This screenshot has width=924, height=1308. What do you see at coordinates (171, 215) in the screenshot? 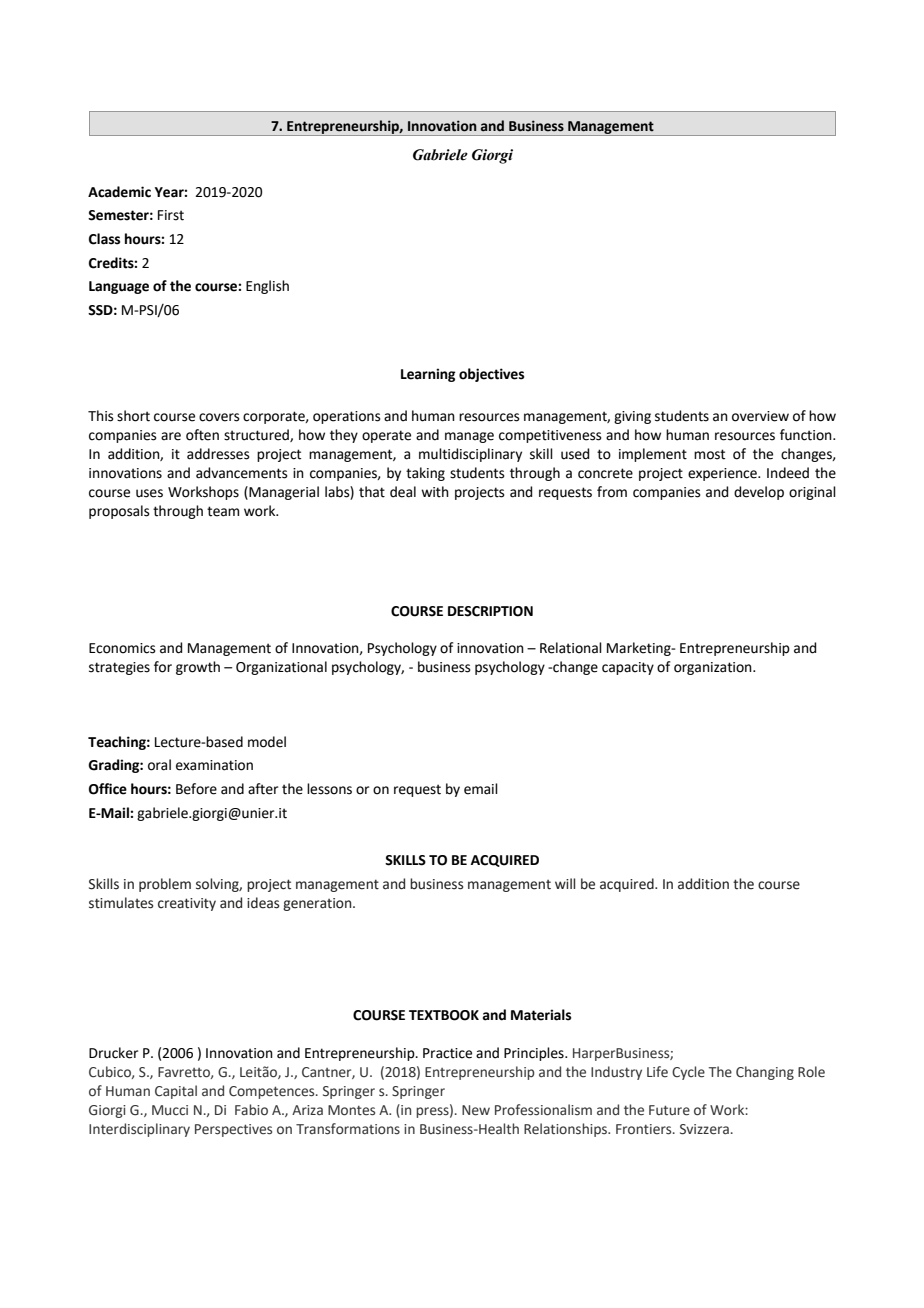
I see `First` at bounding box center [171, 215].
